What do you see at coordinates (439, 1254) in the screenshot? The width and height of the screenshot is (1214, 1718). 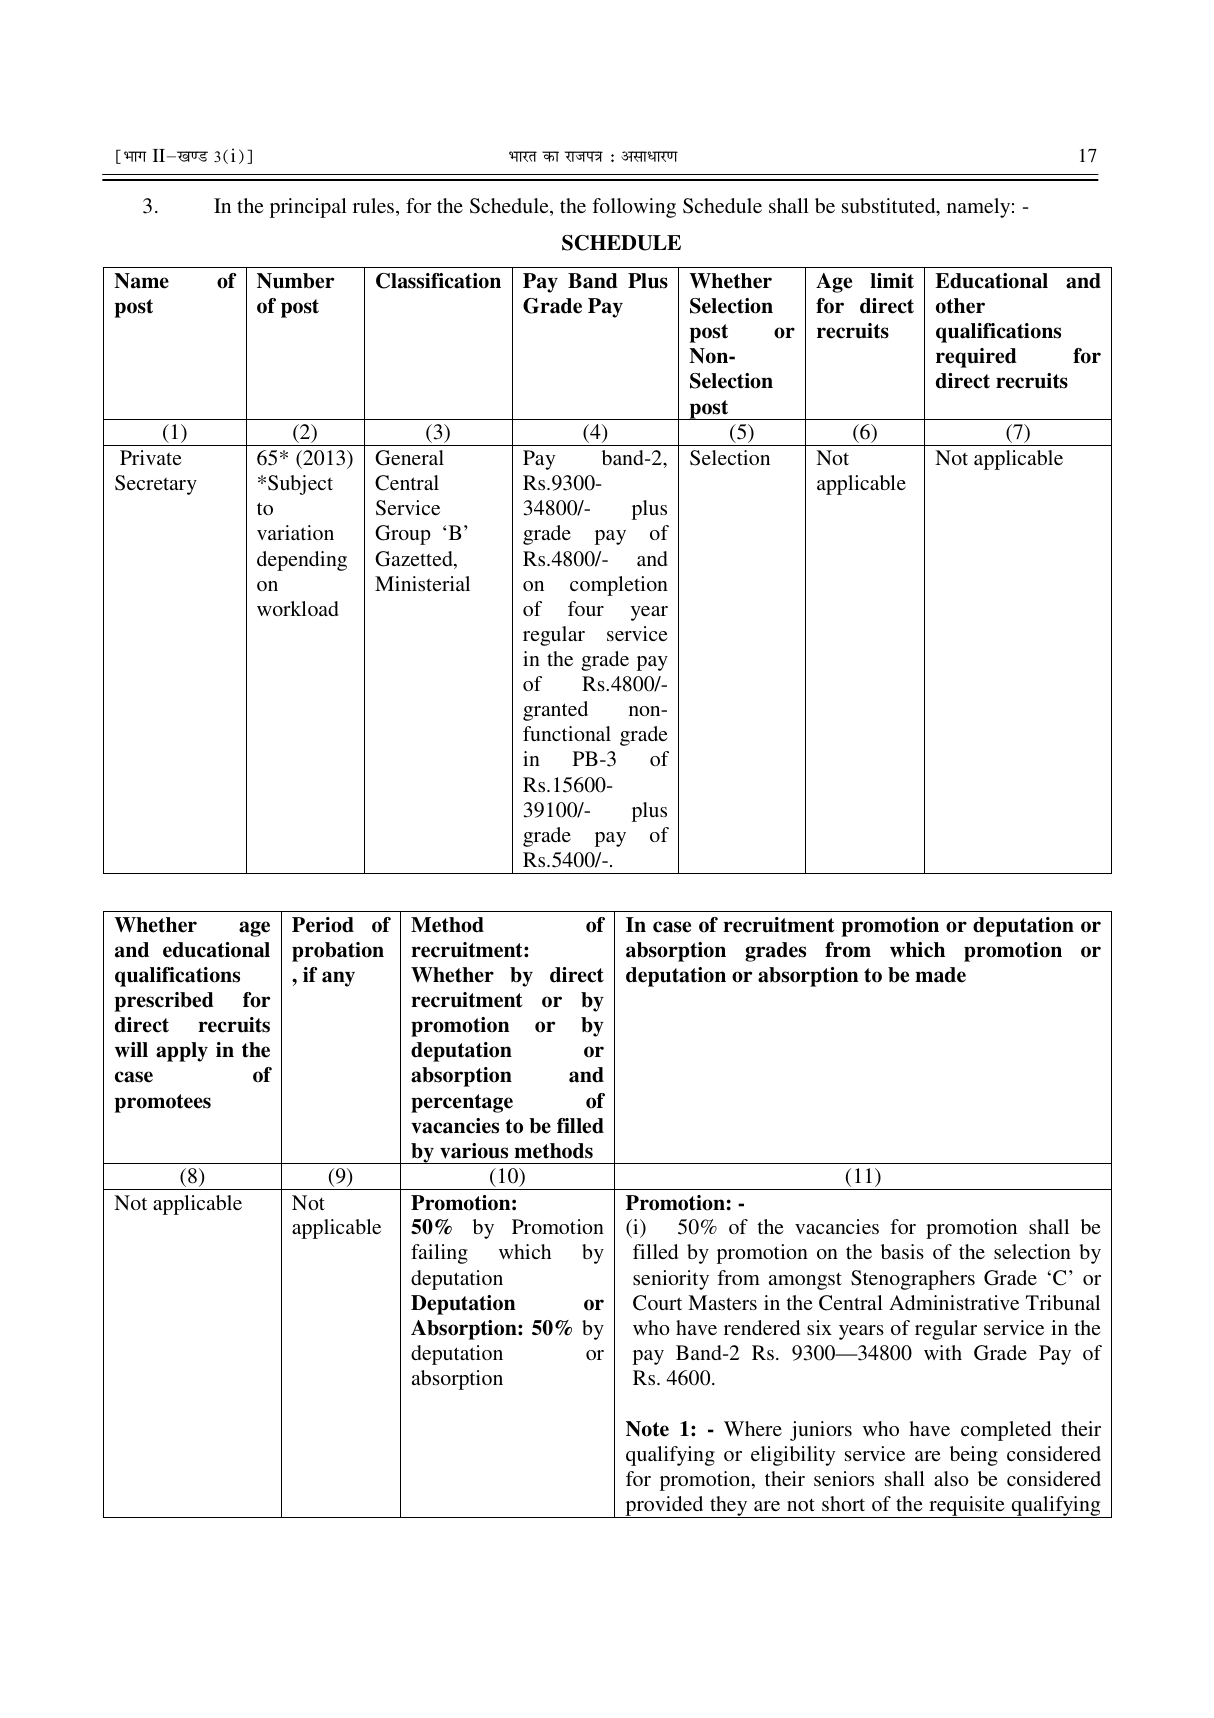 I see `failing` at bounding box center [439, 1254].
